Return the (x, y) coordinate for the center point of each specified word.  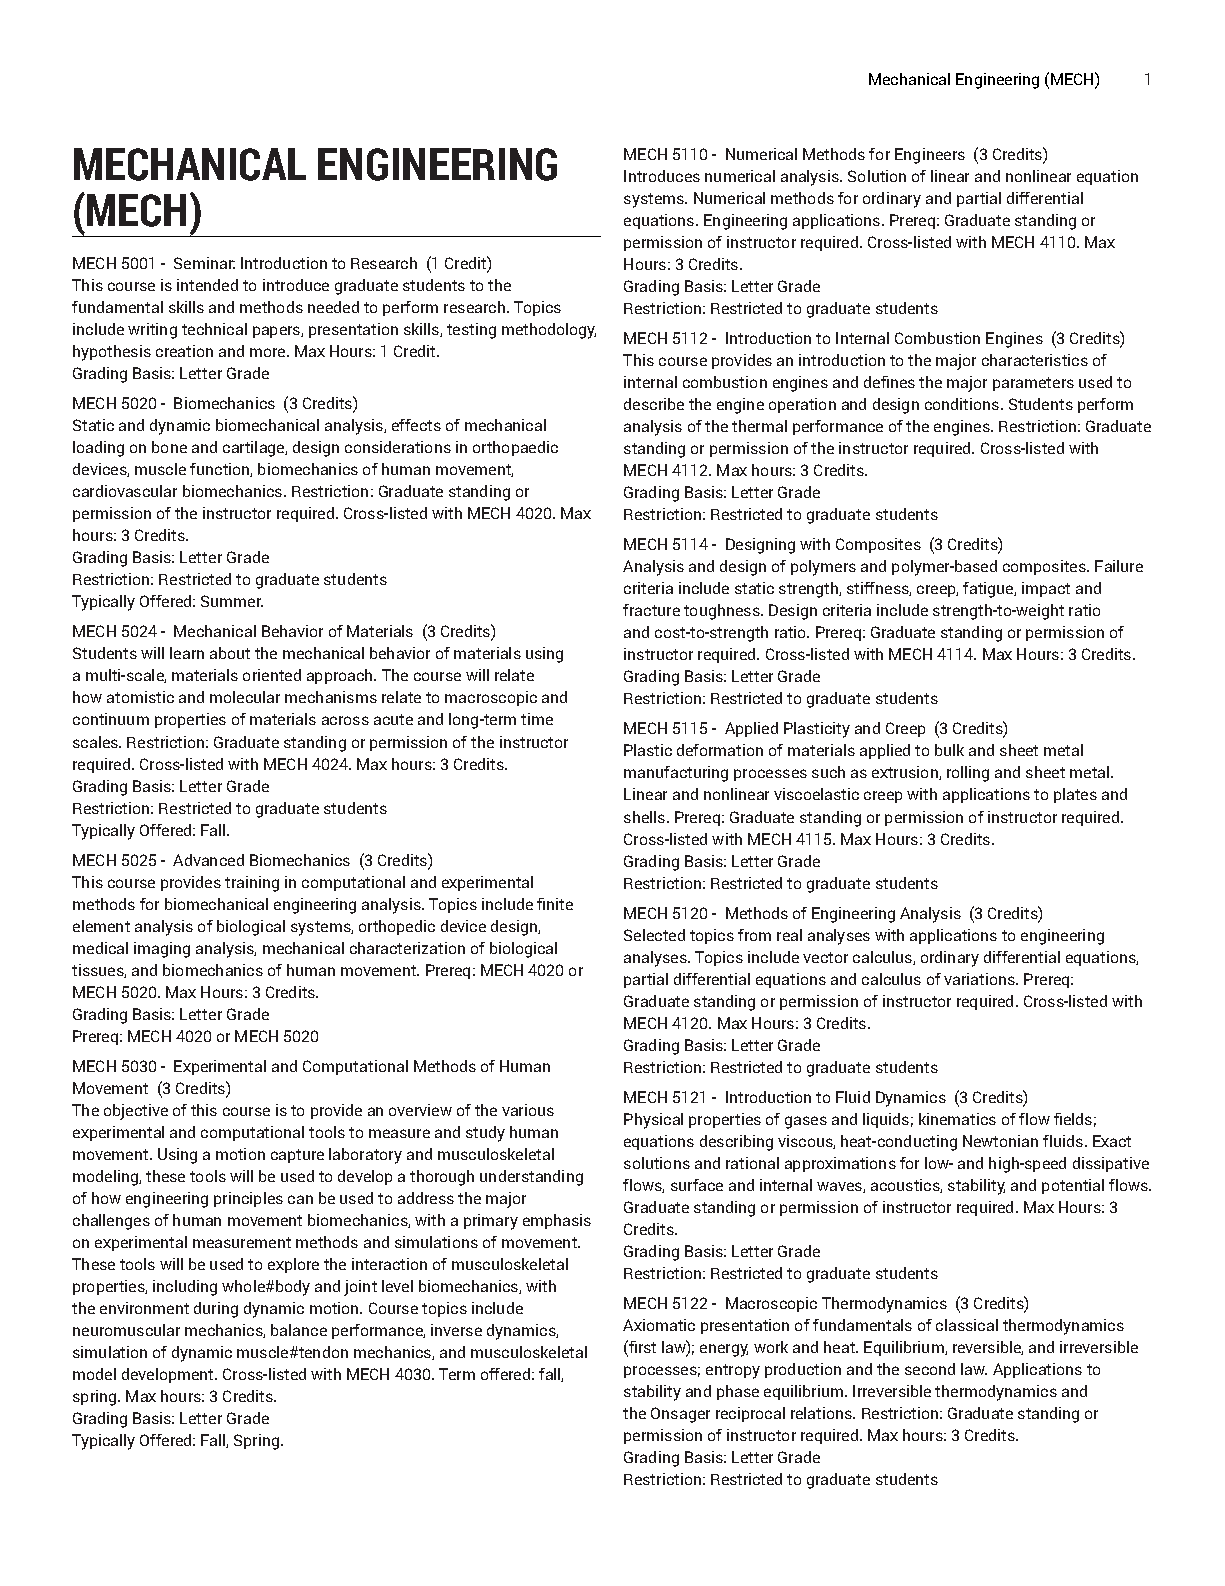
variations (980, 979)
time (537, 719)
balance (299, 1330)
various (528, 1110)
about (230, 653)
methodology (549, 331)
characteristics (1035, 360)
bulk (949, 750)
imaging (162, 950)
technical (214, 329)
